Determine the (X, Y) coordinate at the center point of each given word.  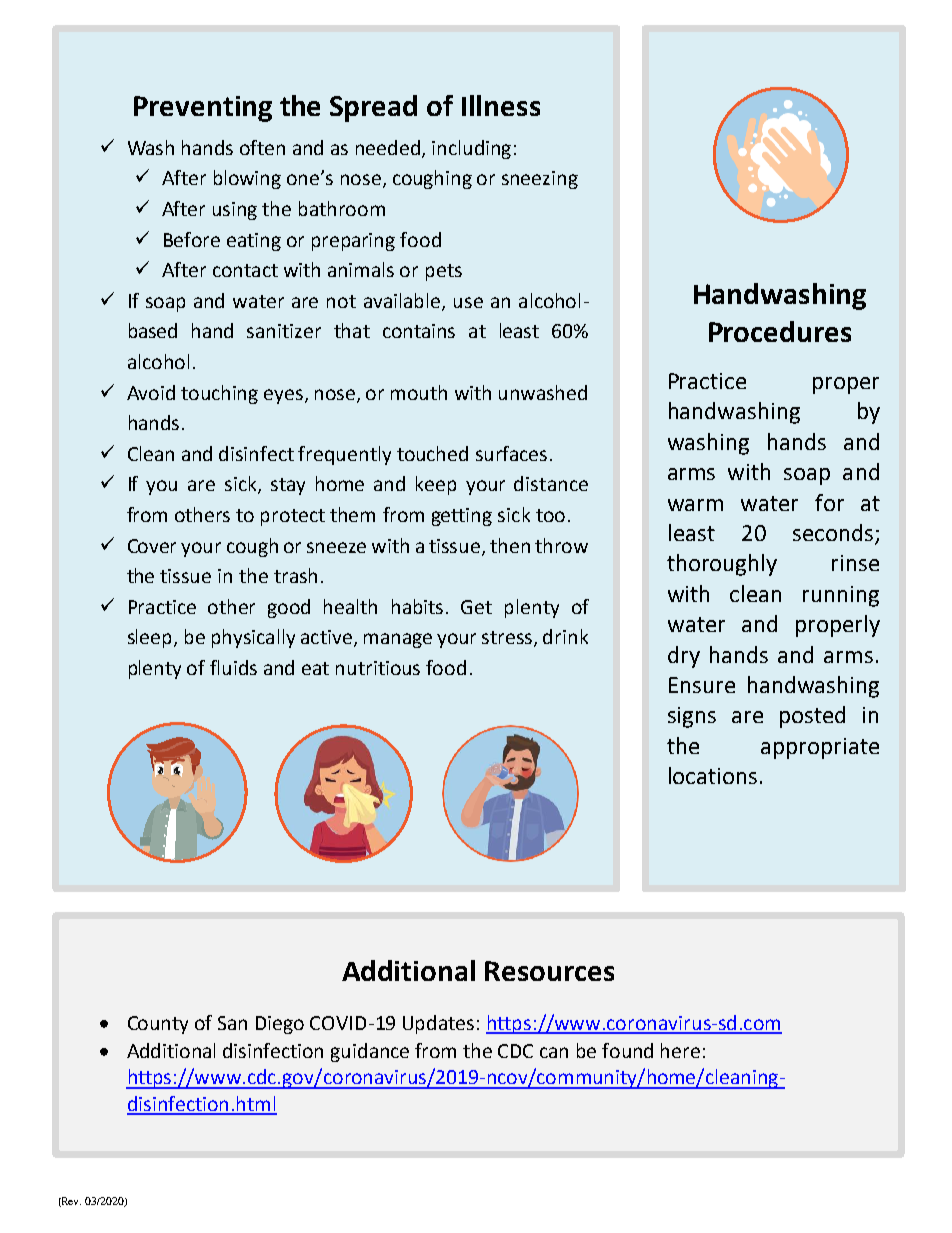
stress (508, 639)
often (262, 147)
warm (695, 505)
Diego (280, 1025)
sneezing (540, 180)
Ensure (702, 685)
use (468, 302)
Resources (549, 971)
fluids (233, 667)
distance (551, 483)
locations (713, 775)
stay (288, 486)
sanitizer (284, 331)
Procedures (780, 331)
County (158, 1025)
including (471, 149)
